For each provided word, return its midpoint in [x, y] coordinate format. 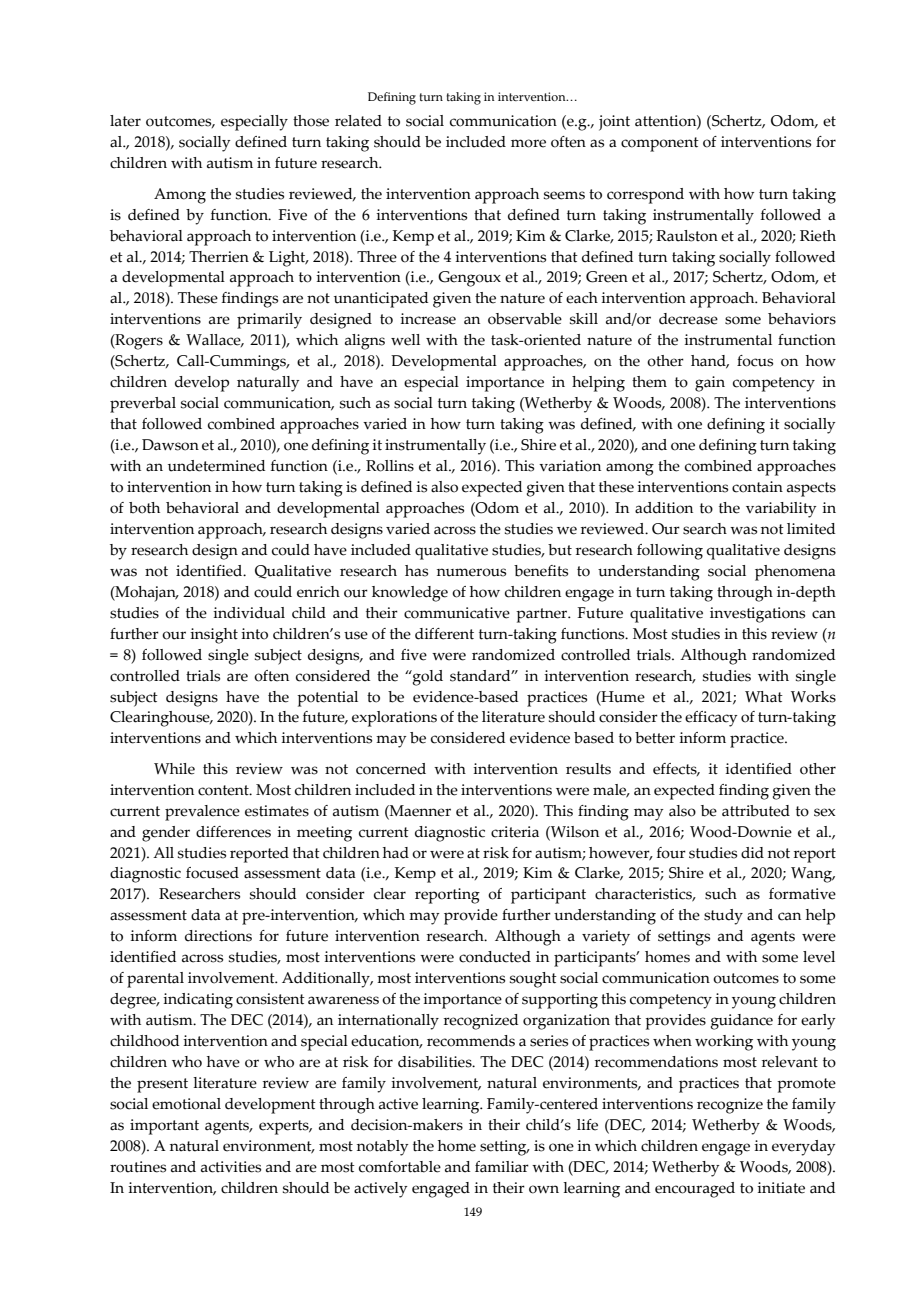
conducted [495, 957]
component [660, 144]
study [723, 917]
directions [218, 936]
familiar [502, 1167]
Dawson [170, 445]
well [405, 340]
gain [710, 384]
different [444, 634]
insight [214, 636]
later [125, 121]
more [528, 143]
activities [231, 1167]
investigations [757, 615]
